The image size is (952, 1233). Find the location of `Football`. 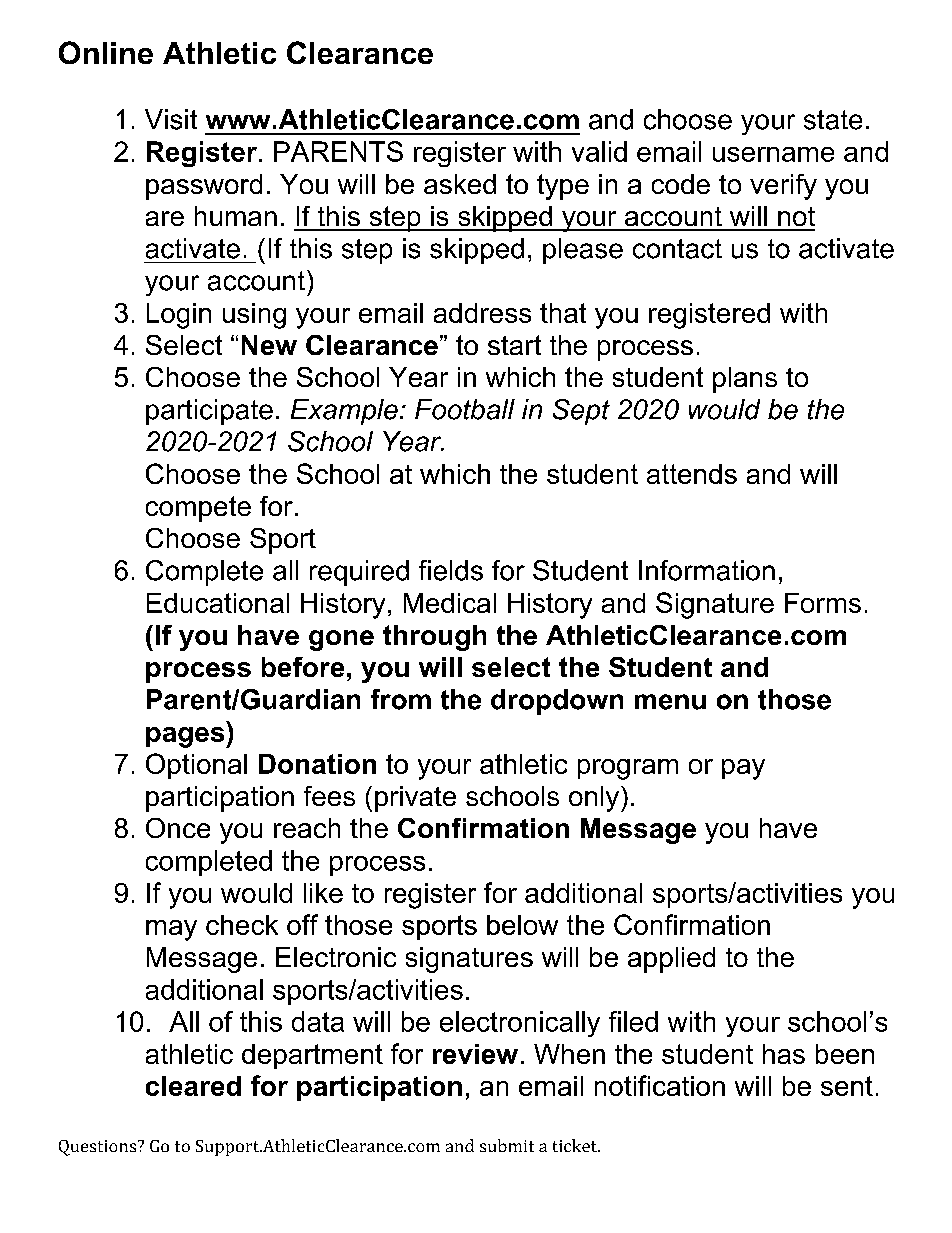

Football is located at coordinates (465, 409).
